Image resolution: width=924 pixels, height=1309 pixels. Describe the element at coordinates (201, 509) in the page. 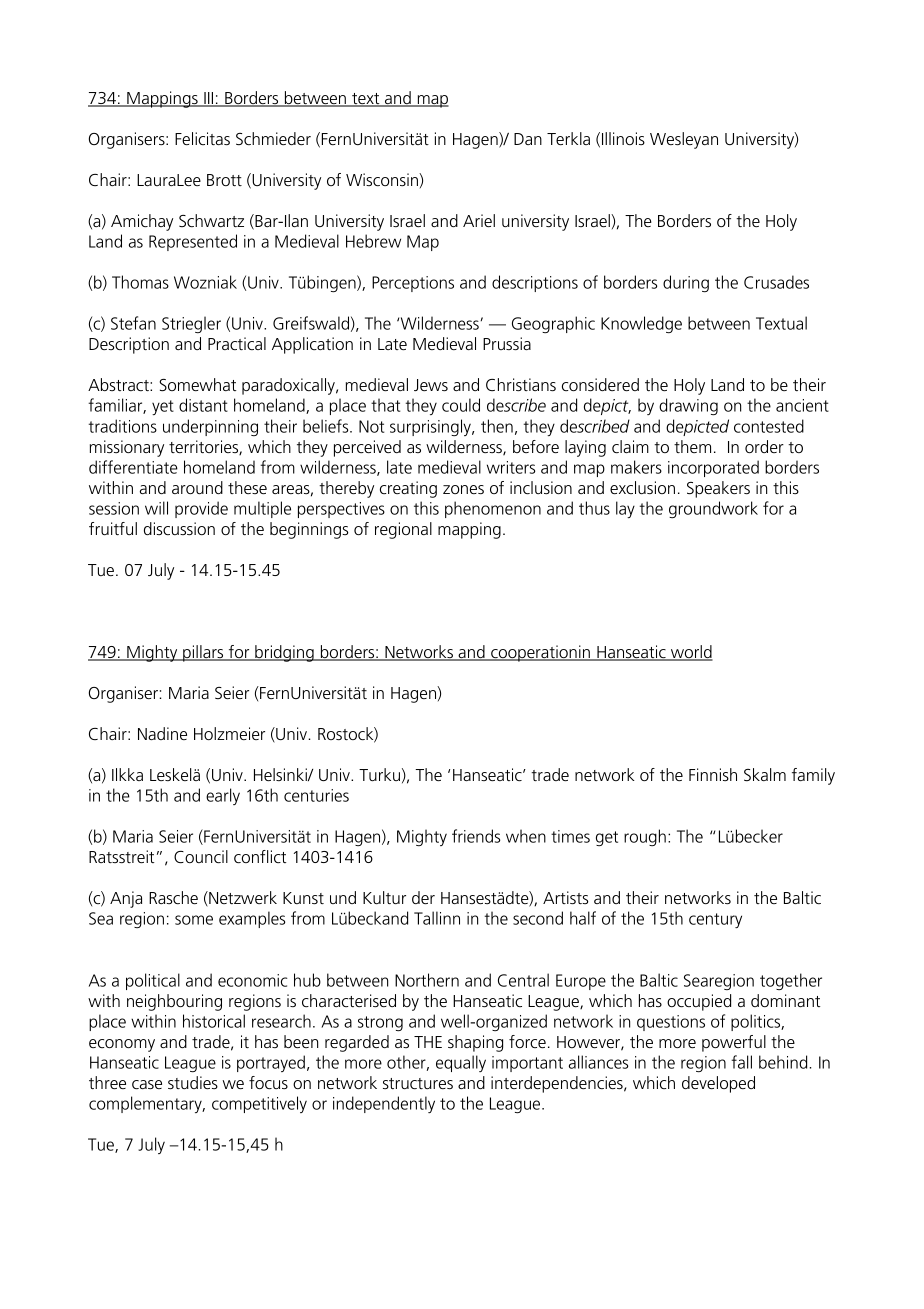

I see `provide` at that location.
